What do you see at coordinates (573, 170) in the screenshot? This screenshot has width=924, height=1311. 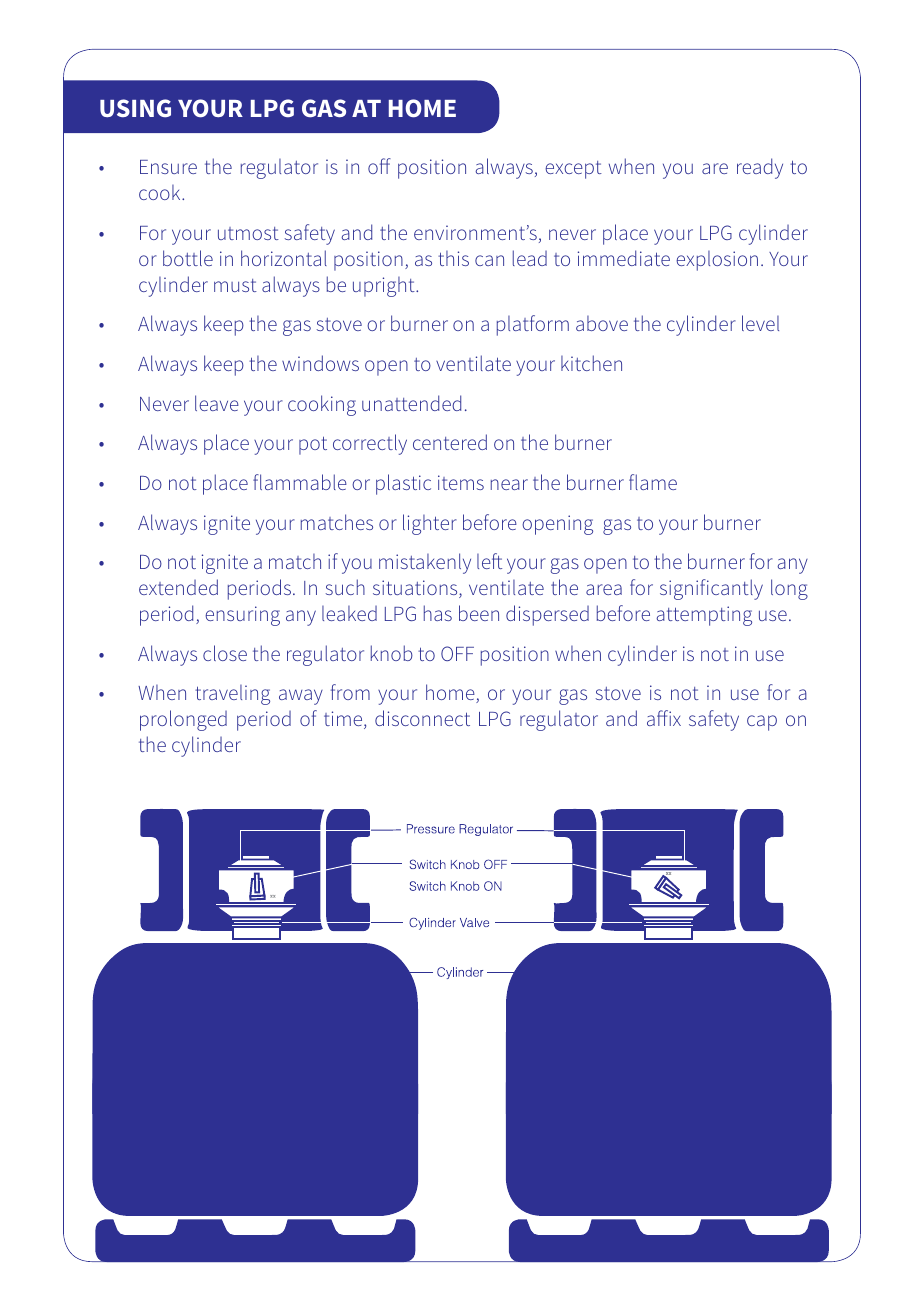 I see `except` at bounding box center [573, 170].
